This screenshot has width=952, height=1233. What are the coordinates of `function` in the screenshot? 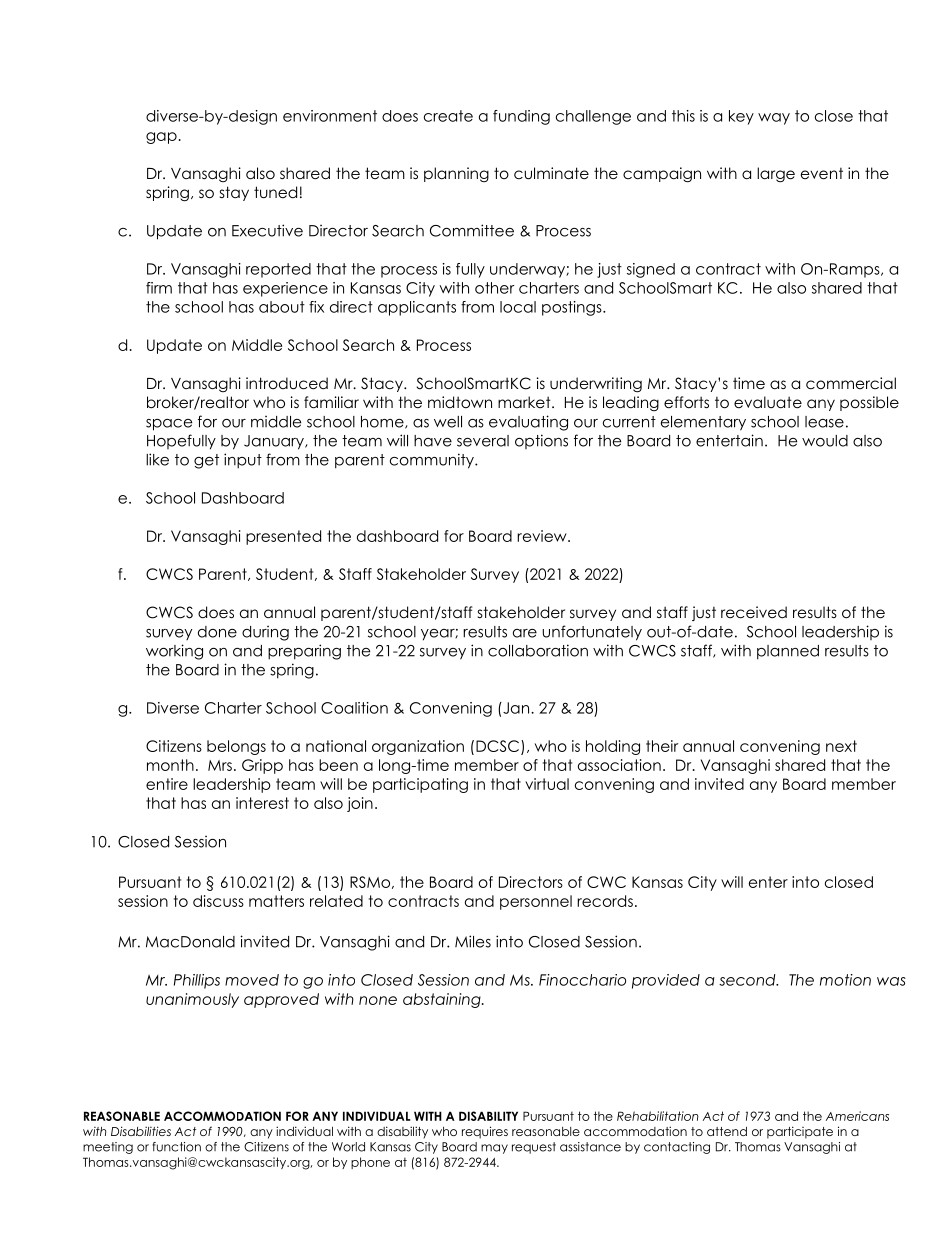 It's located at (176, 1147).
